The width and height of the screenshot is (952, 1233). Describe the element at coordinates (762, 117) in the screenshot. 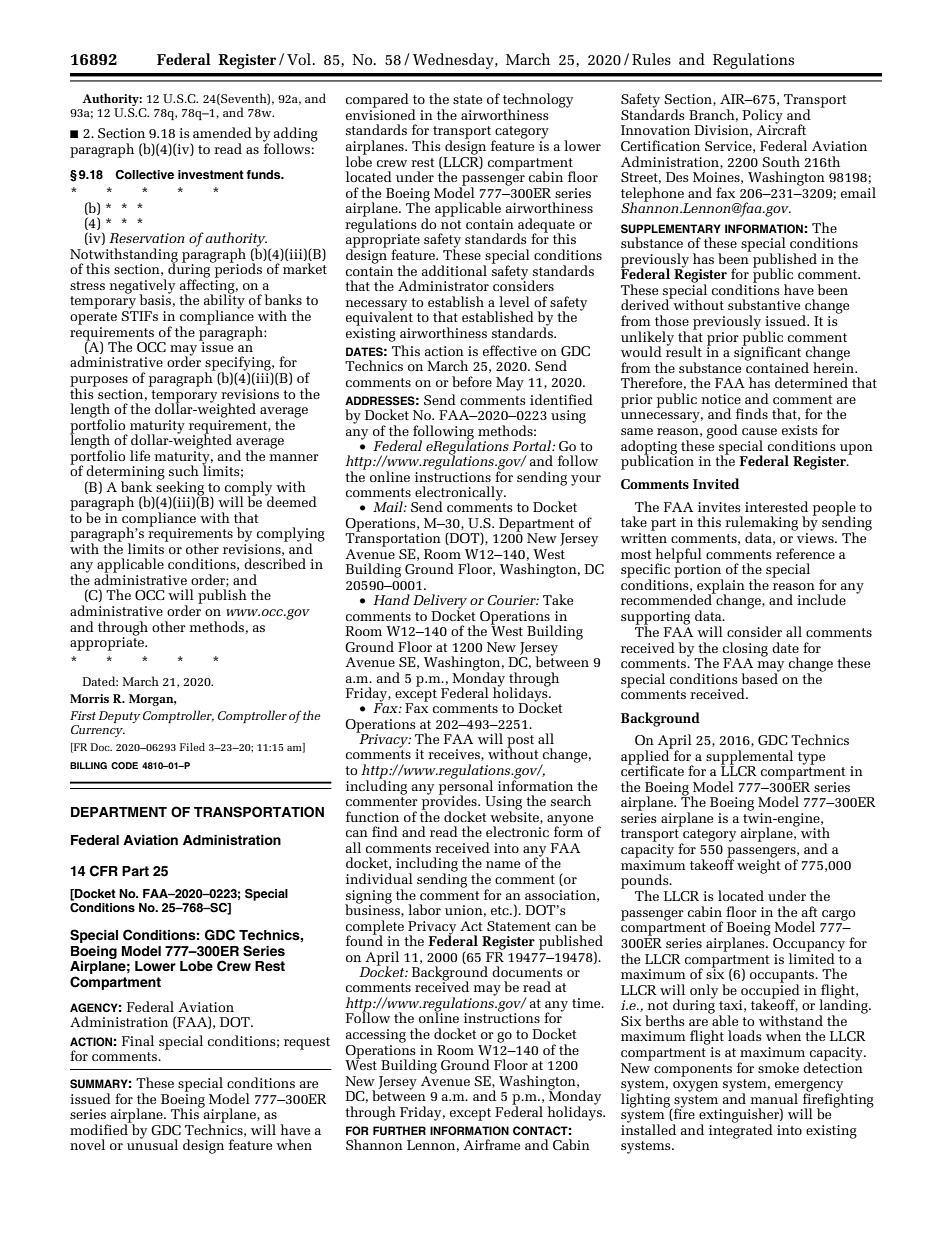

I see `Policy` at that location.
